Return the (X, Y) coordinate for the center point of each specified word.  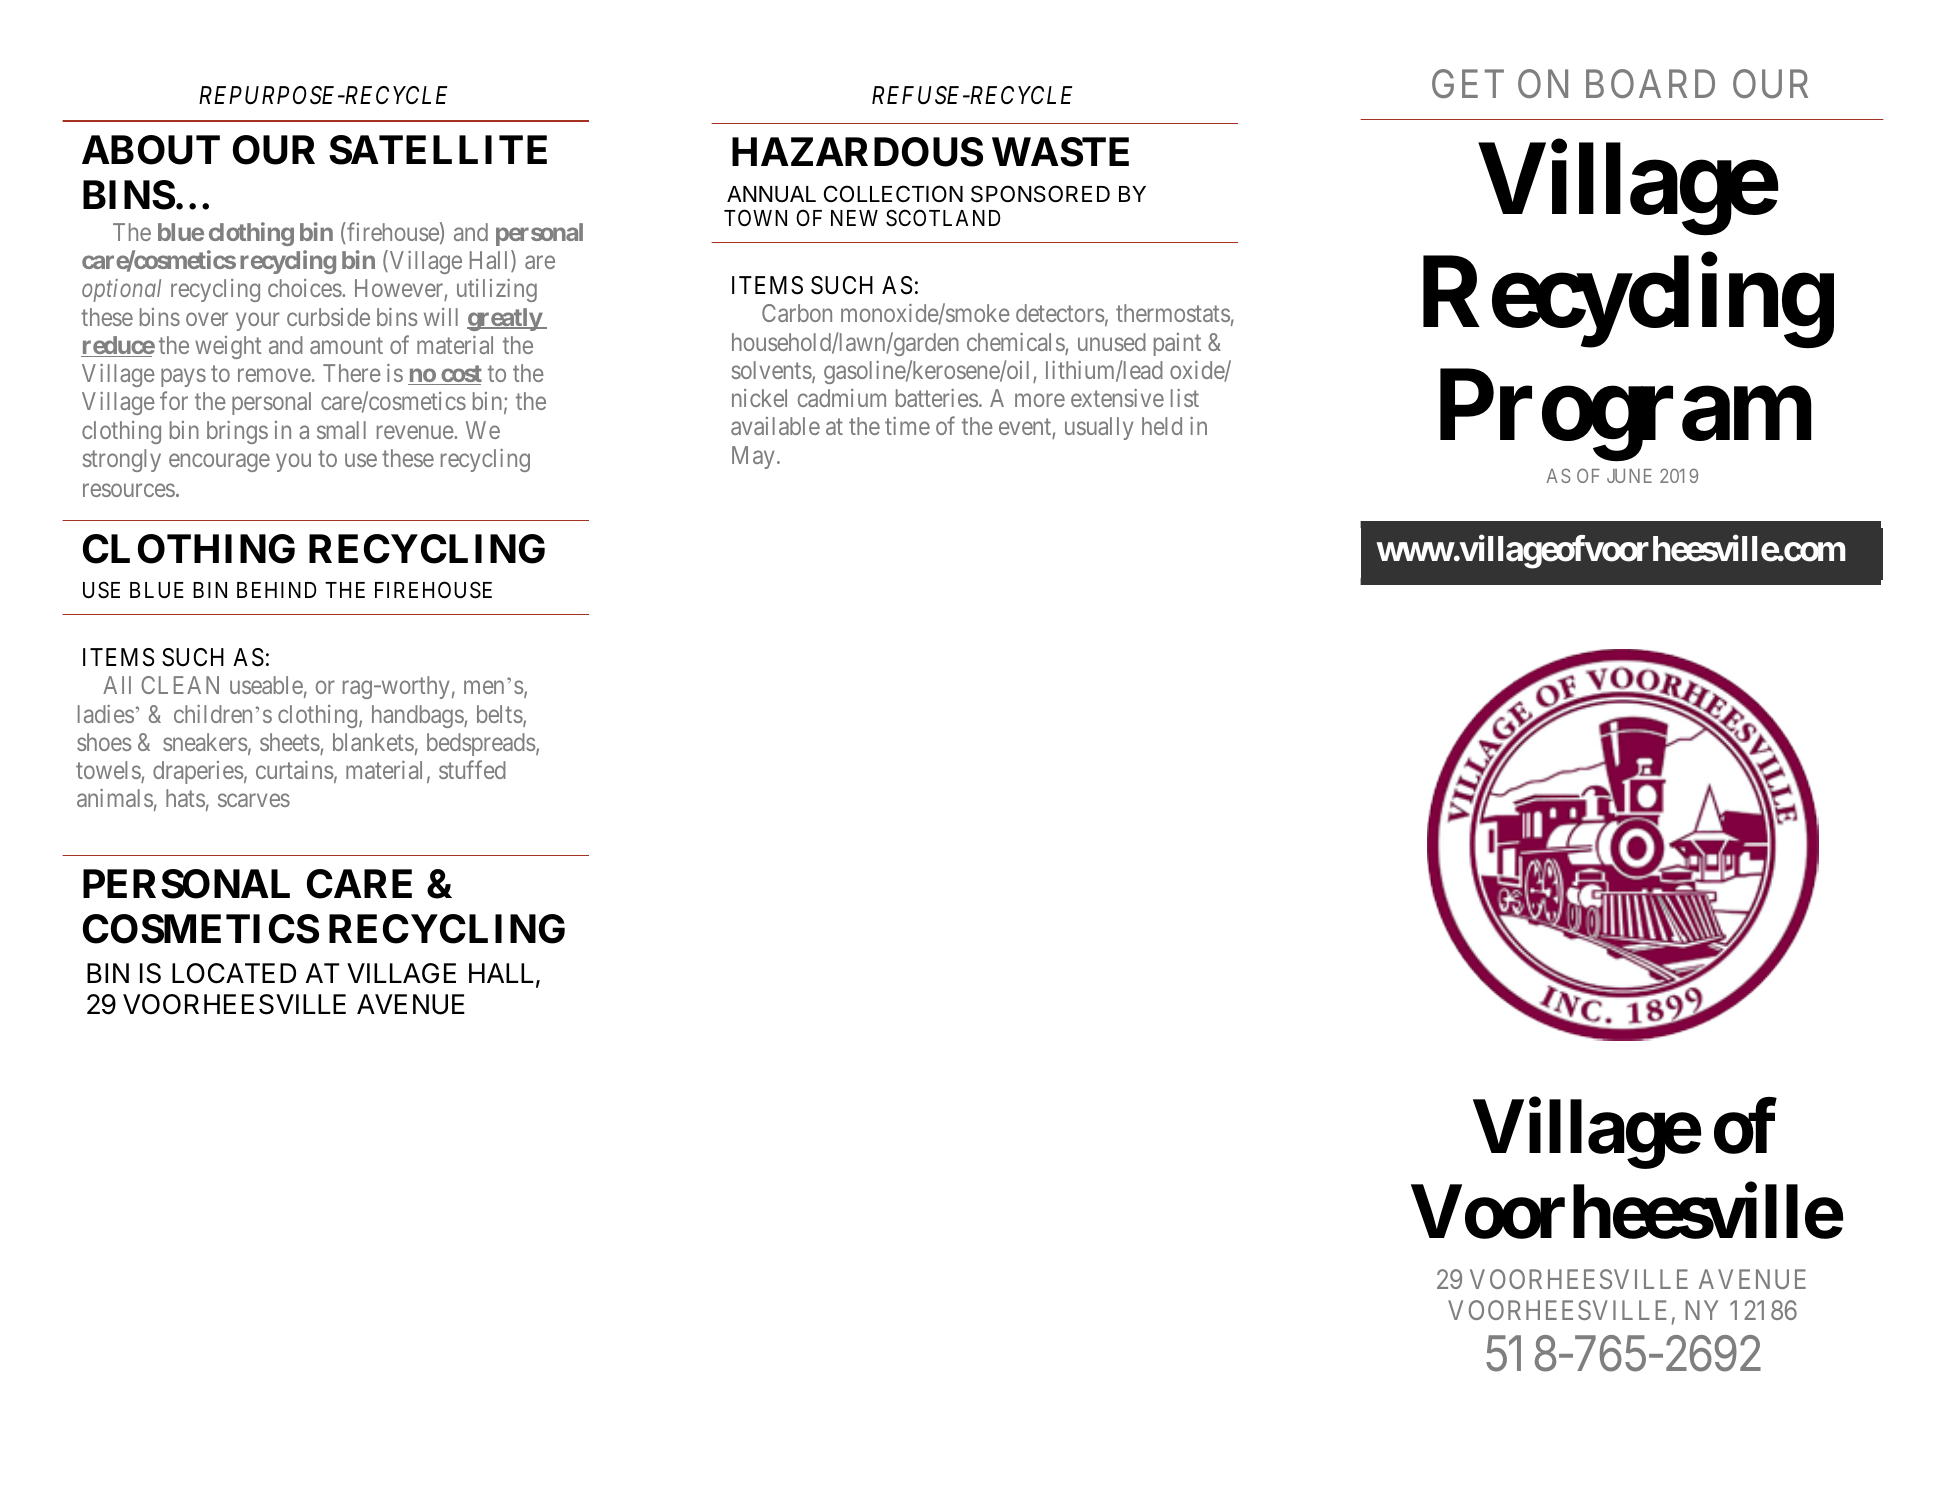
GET (1468, 84)
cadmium (842, 398)
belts (500, 714)
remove (274, 375)
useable (266, 685)
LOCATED (234, 973)
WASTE (1060, 152)
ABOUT (151, 150)
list (1185, 398)
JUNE (1629, 476)
